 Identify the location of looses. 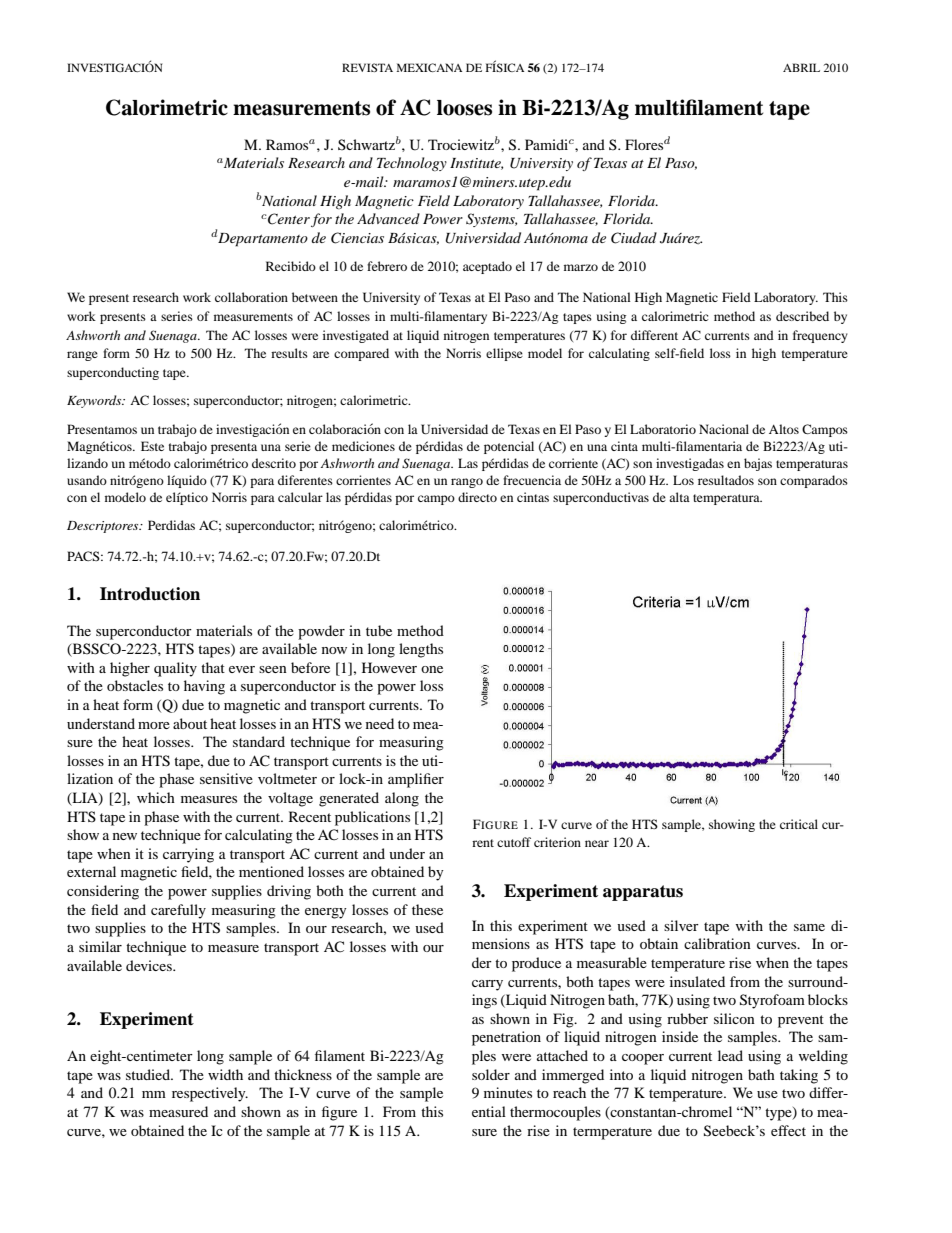
(464, 108).
